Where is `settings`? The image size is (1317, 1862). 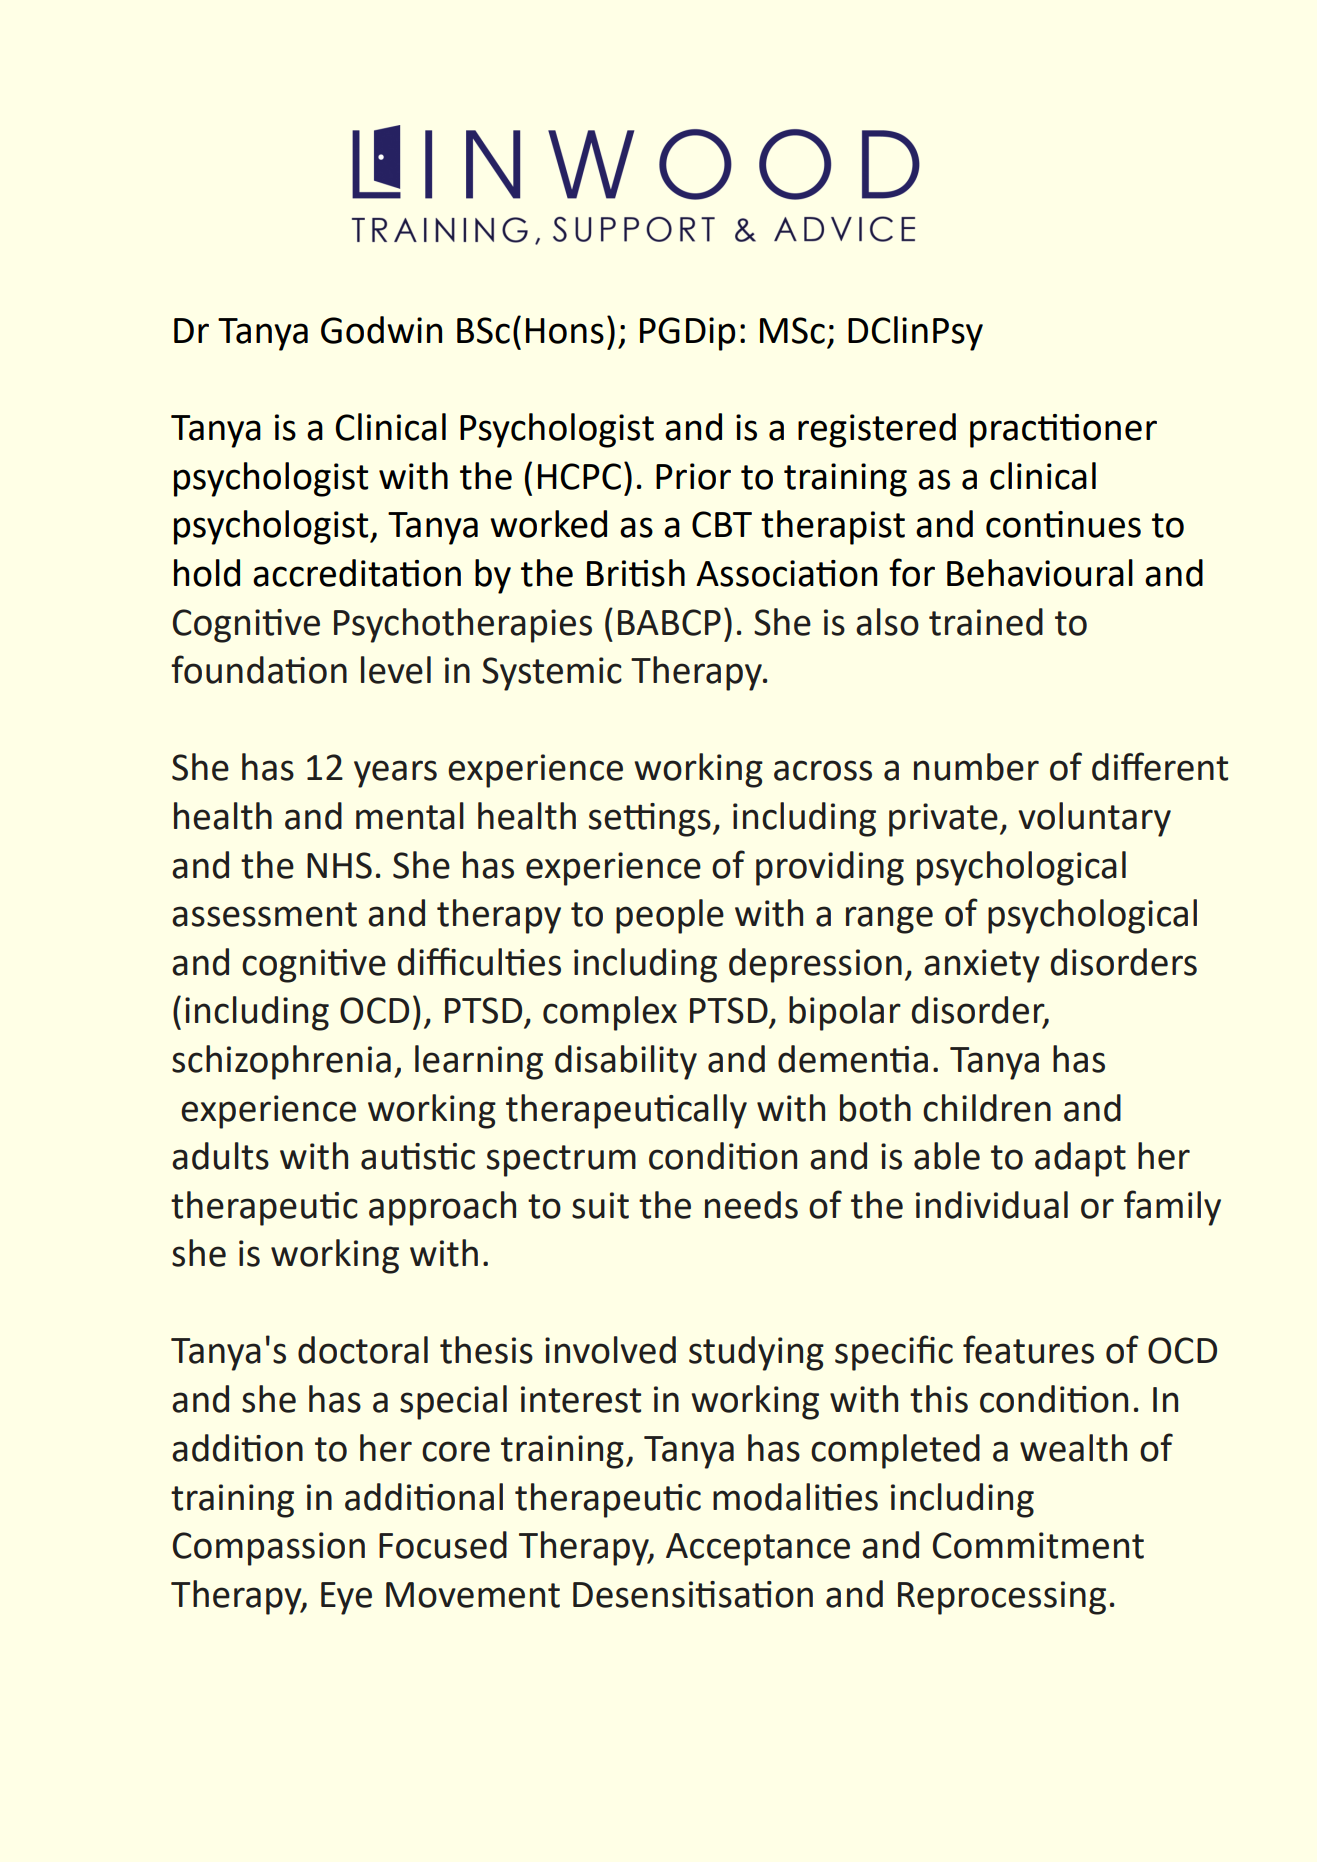 settings is located at coordinates (650, 820).
